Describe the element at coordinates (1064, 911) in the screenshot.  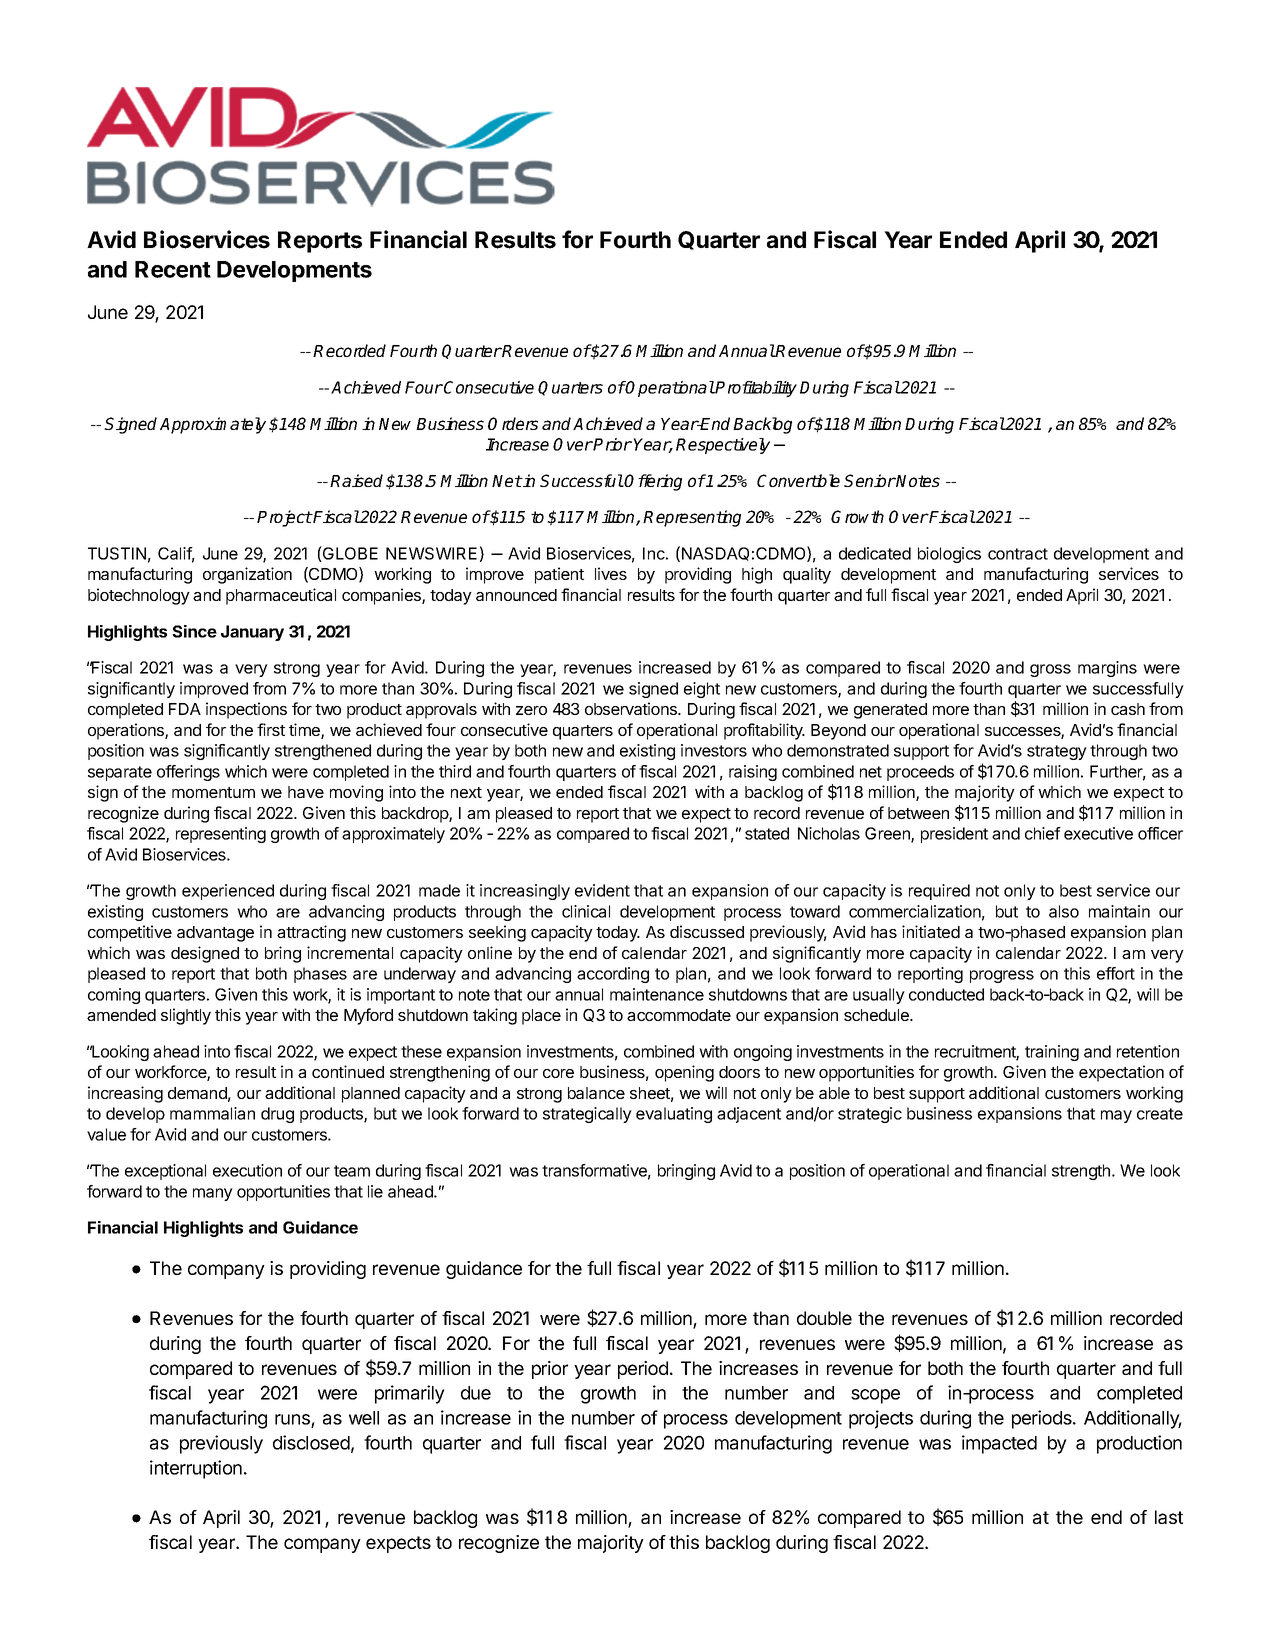
I see `also` at that location.
